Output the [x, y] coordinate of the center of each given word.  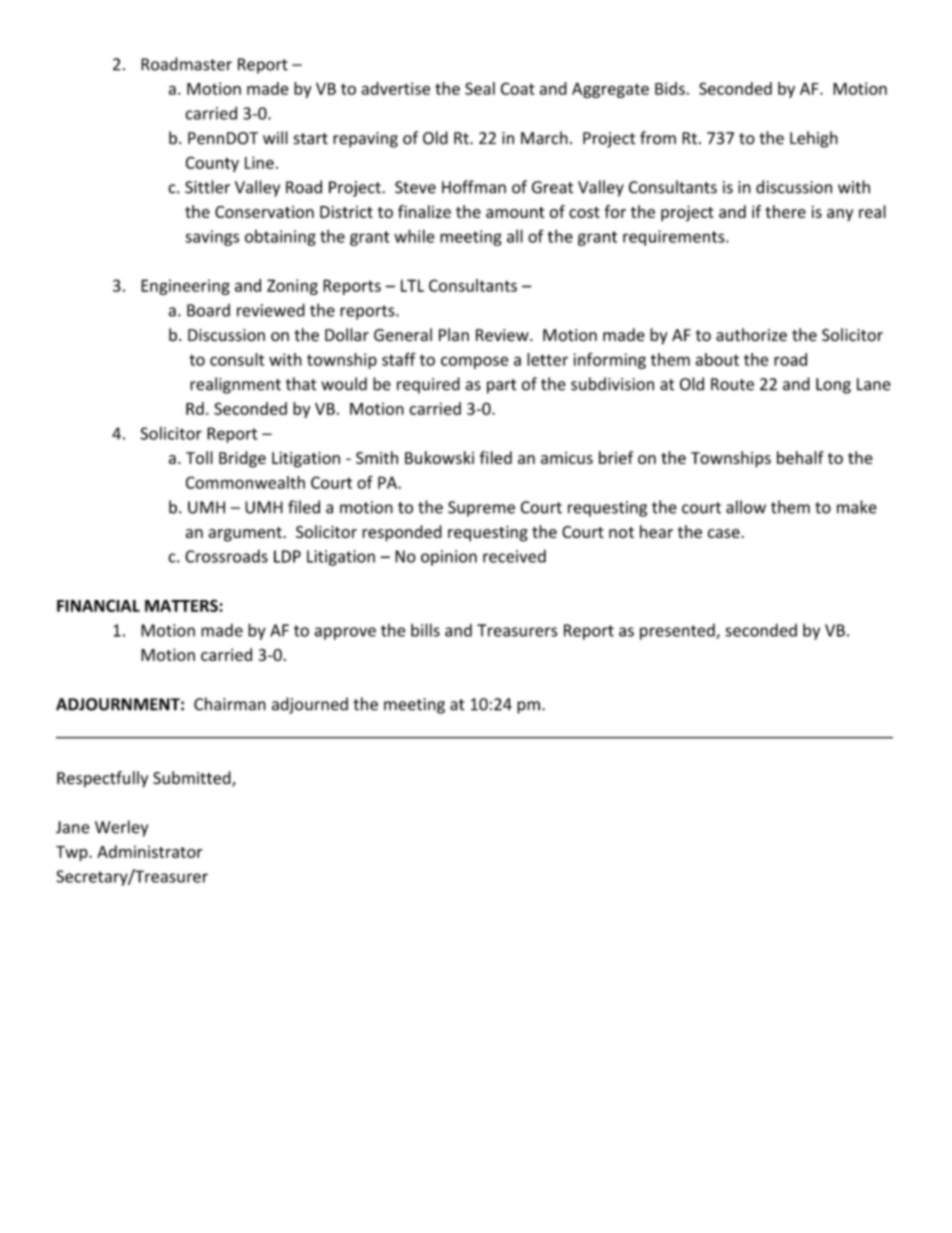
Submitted [193, 779]
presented [678, 631]
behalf [800, 457]
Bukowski [439, 457]
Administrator [150, 851]
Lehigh [814, 139]
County [212, 164]
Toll [199, 457]
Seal [480, 88]
